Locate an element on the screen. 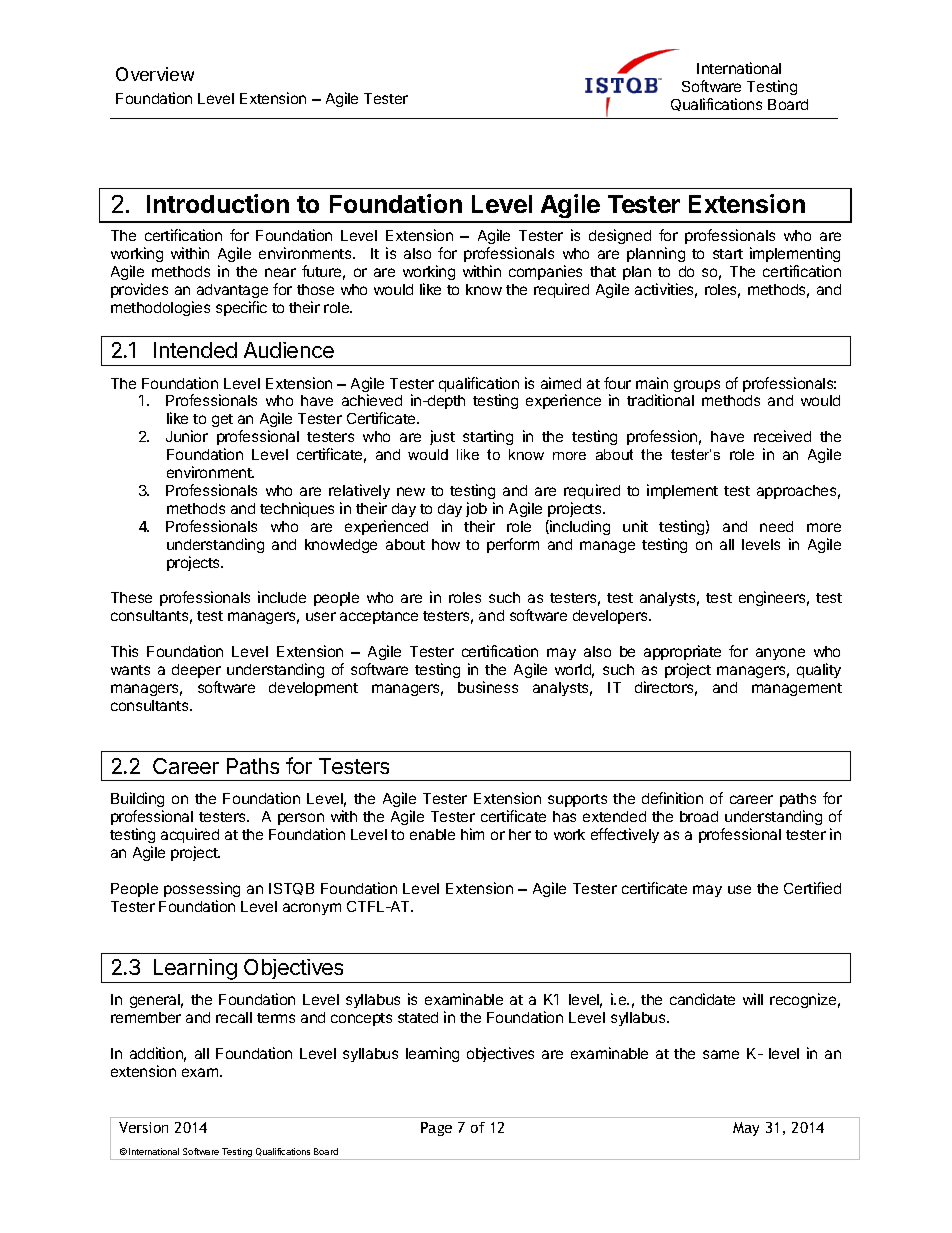 This screenshot has width=952, height=1233. aimed is located at coordinates (561, 383).
